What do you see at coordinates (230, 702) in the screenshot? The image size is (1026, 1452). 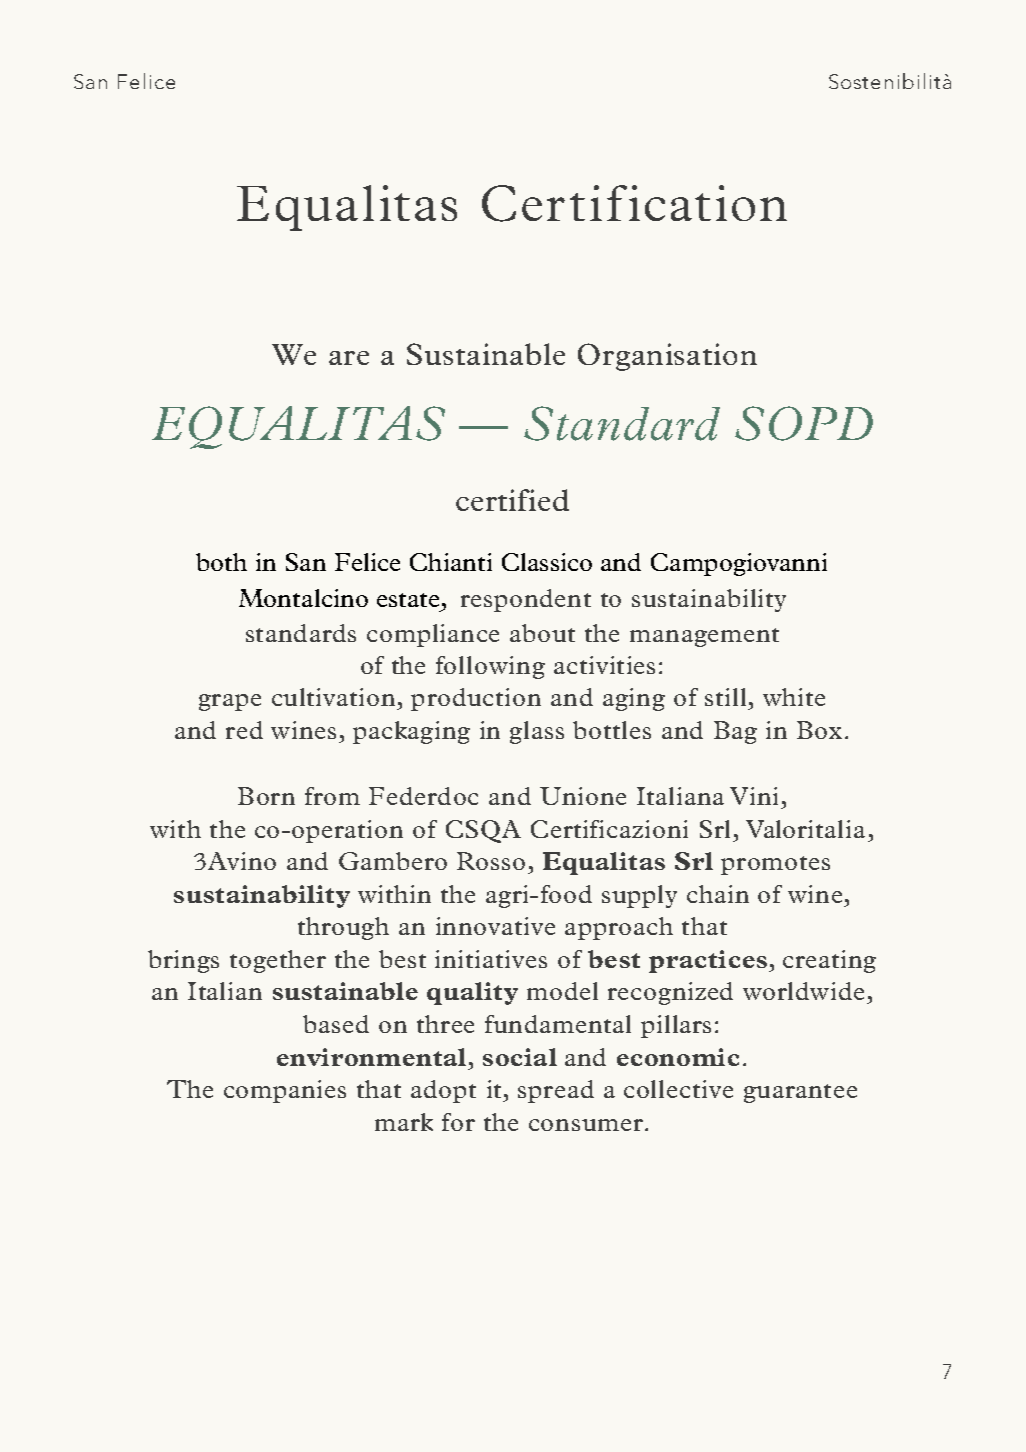 I see `grape` at bounding box center [230, 702].
